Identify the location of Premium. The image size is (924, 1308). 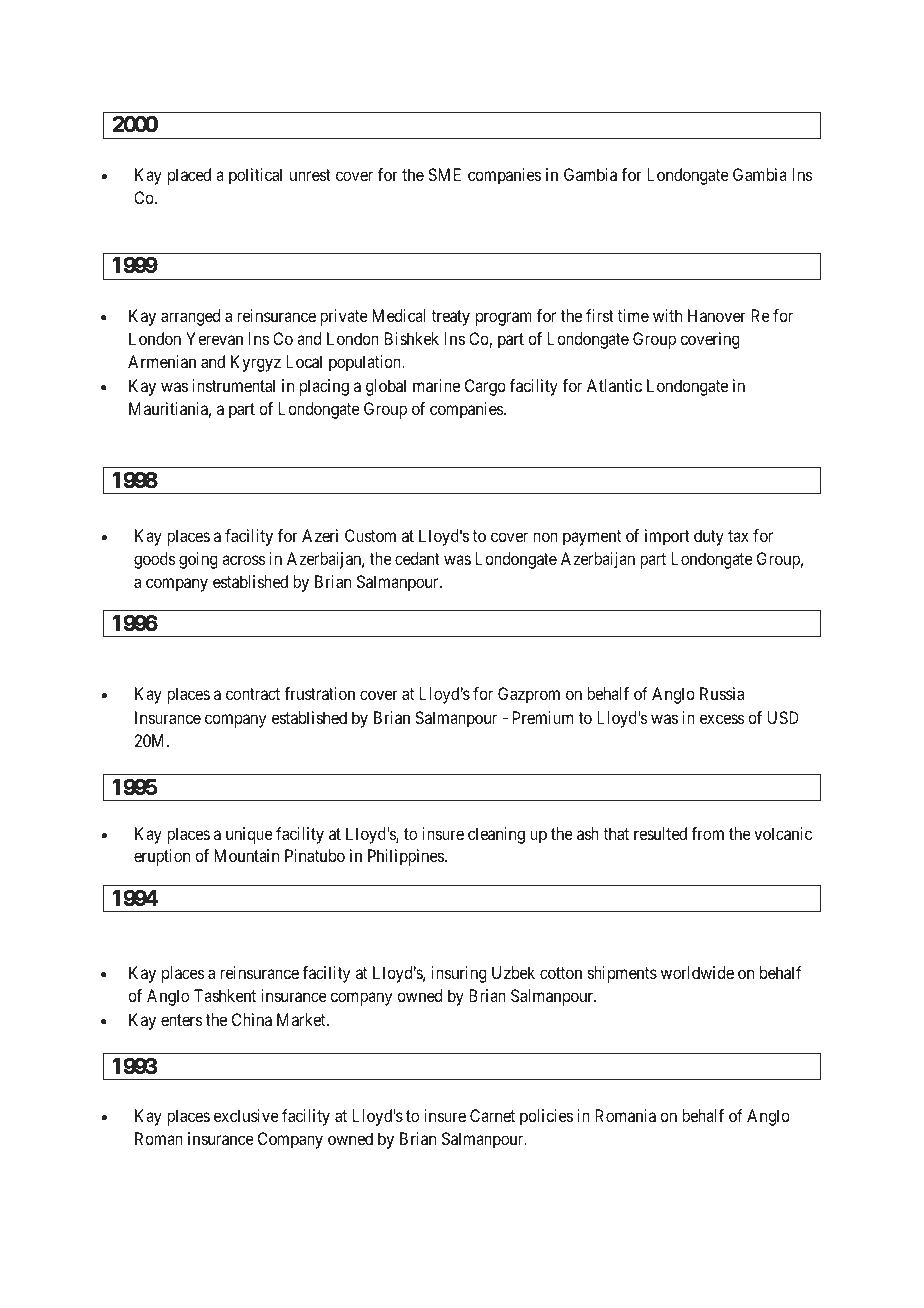
(543, 717).
